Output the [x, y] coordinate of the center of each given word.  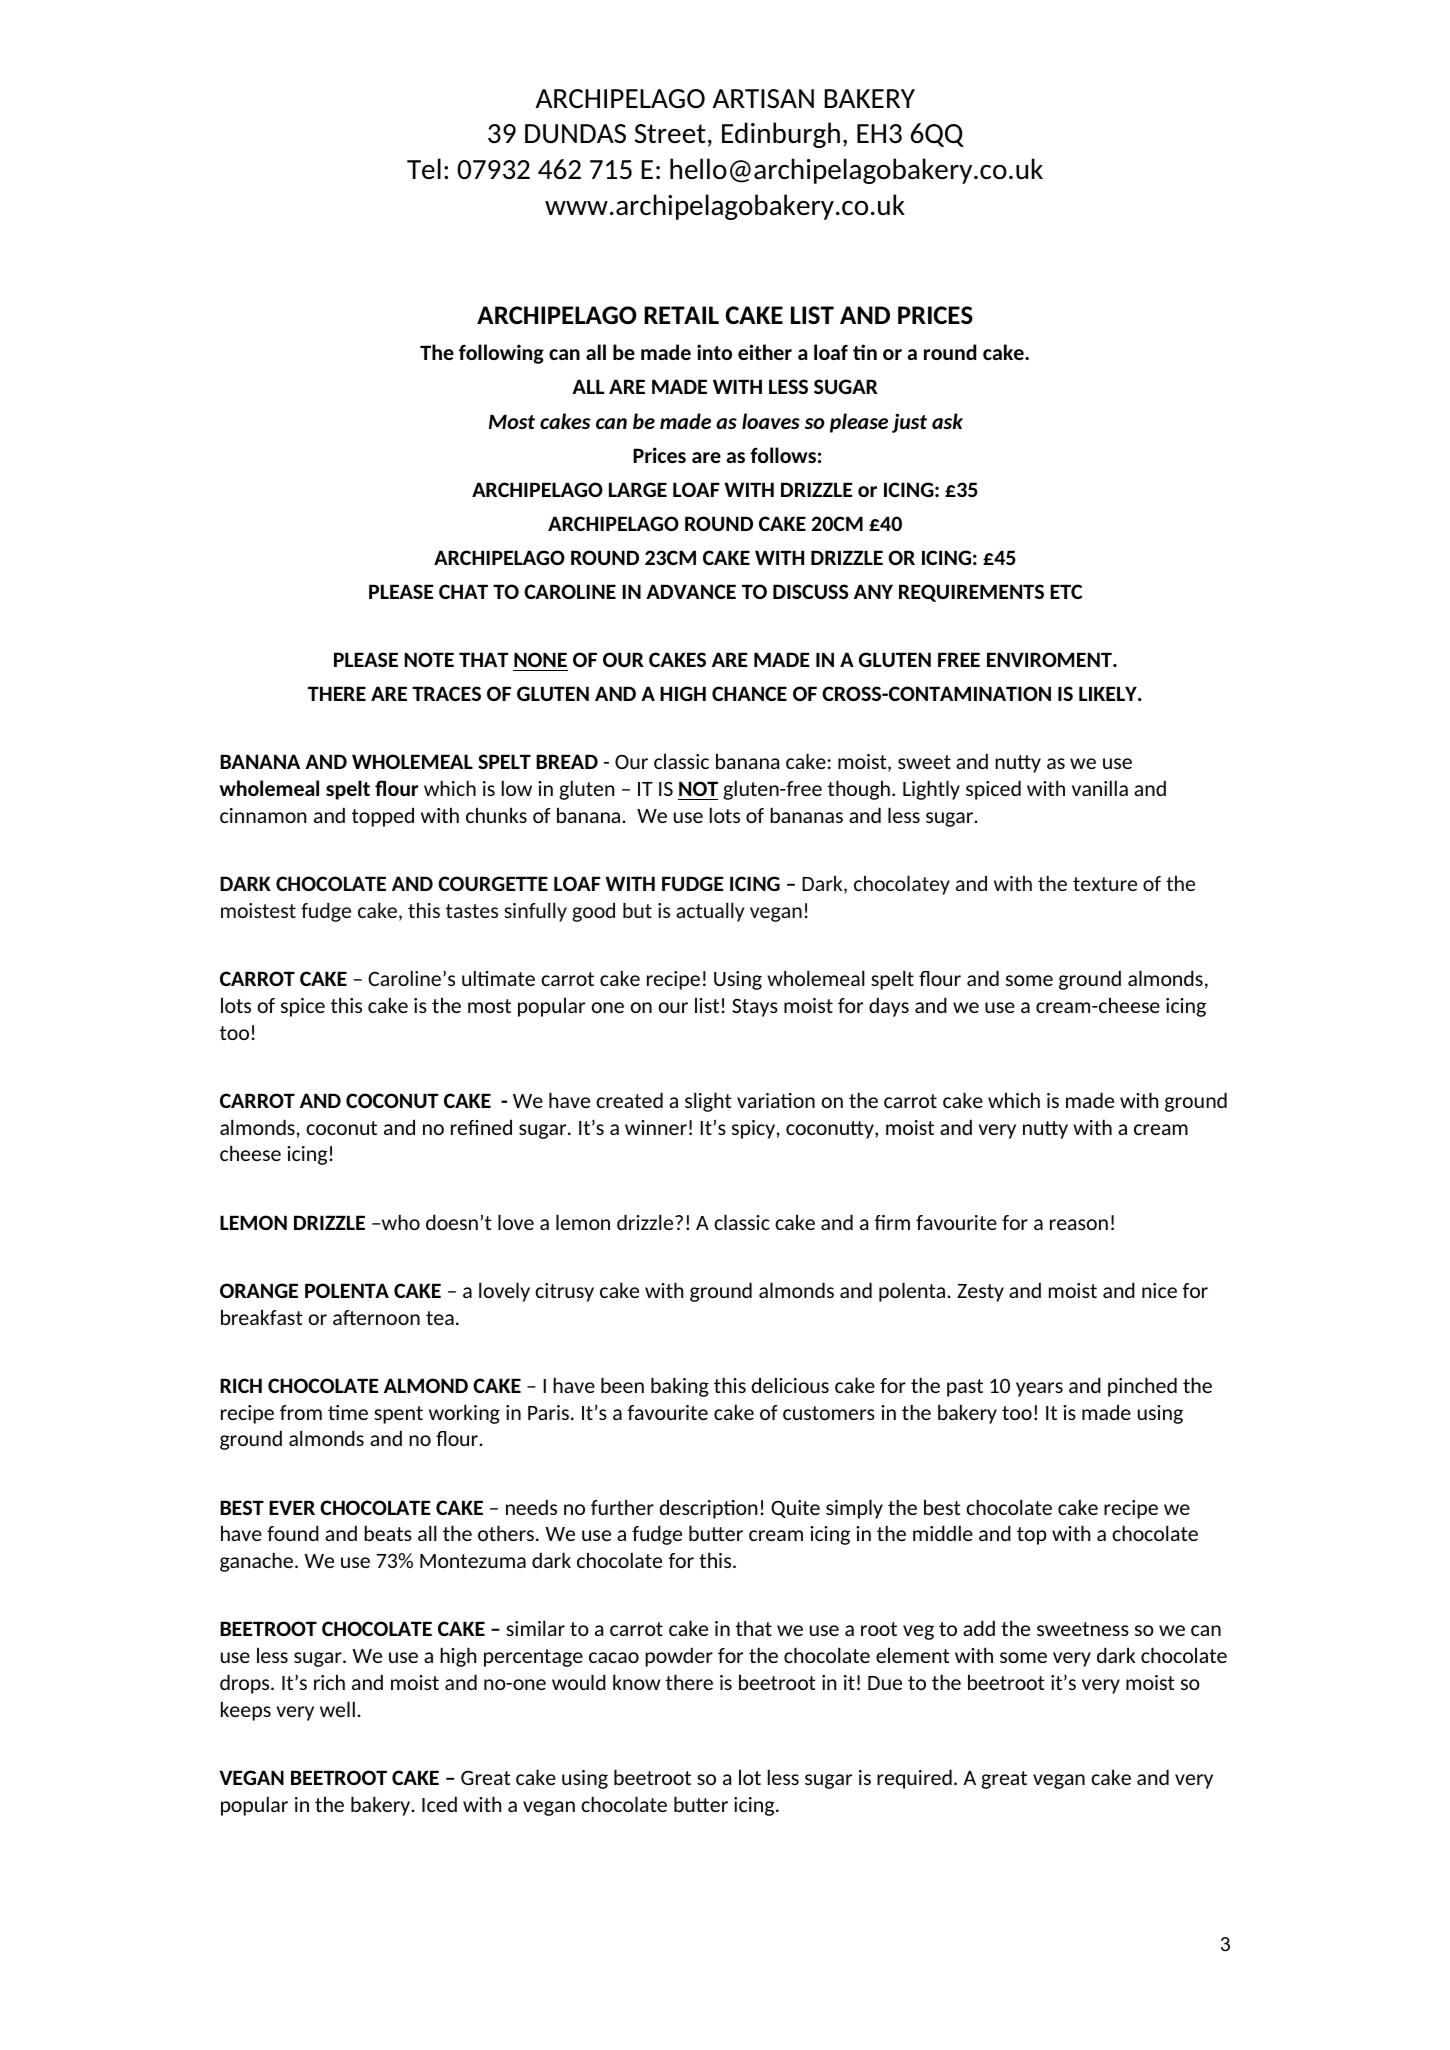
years [1039, 1389]
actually [710, 912]
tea [440, 1318]
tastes [472, 911]
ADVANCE [691, 591]
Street [670, 133]
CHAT [463, 591]
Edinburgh [781, 135]
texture [1105, 884]
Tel [424, 168]
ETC [1066, 591]
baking [680, 1387]
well [337, 1709]
